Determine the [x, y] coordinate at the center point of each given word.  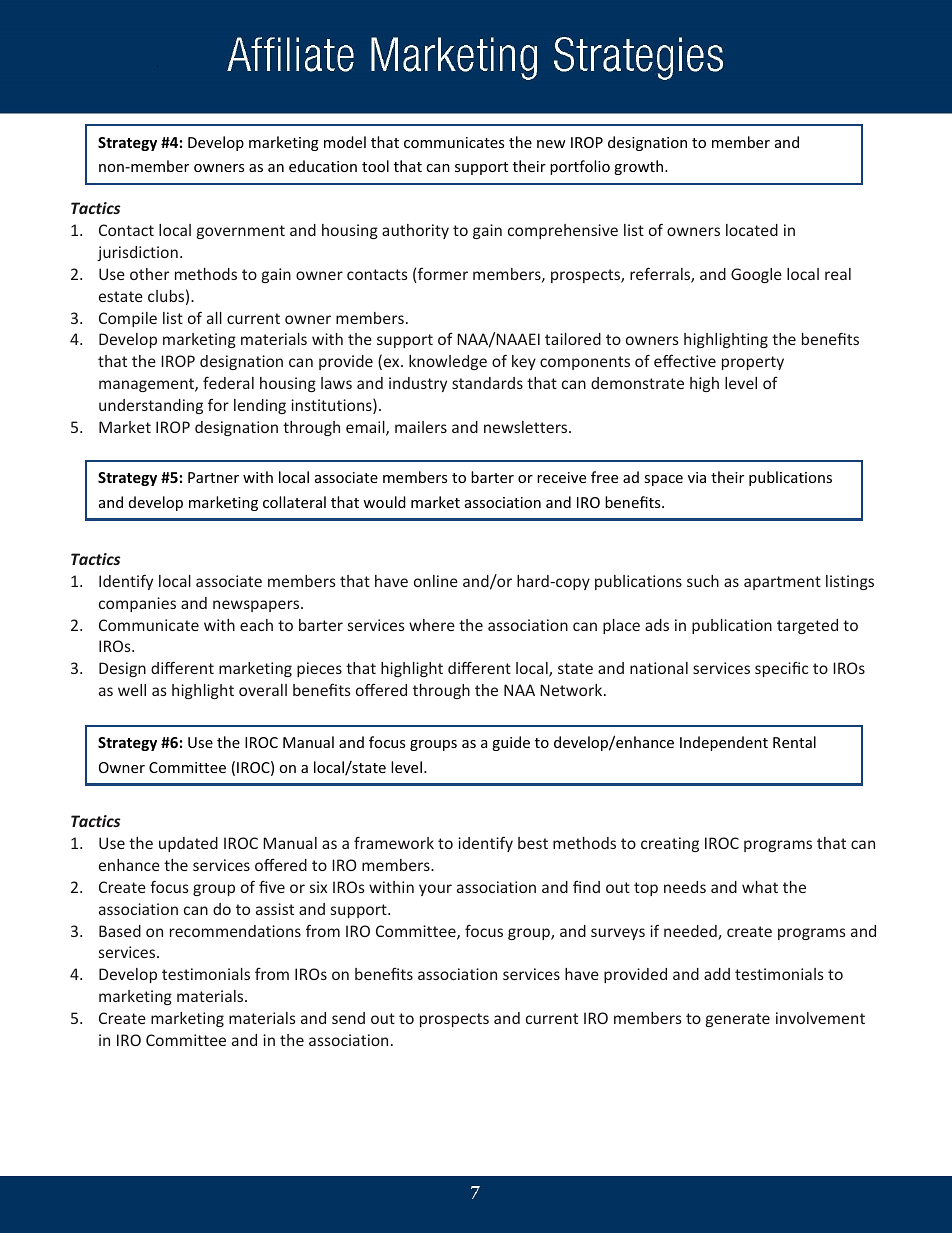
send [348, 1018]
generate [738, 1020]
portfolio [580, 167]
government [241, 232]
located [752, 230]
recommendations [235, 931]
